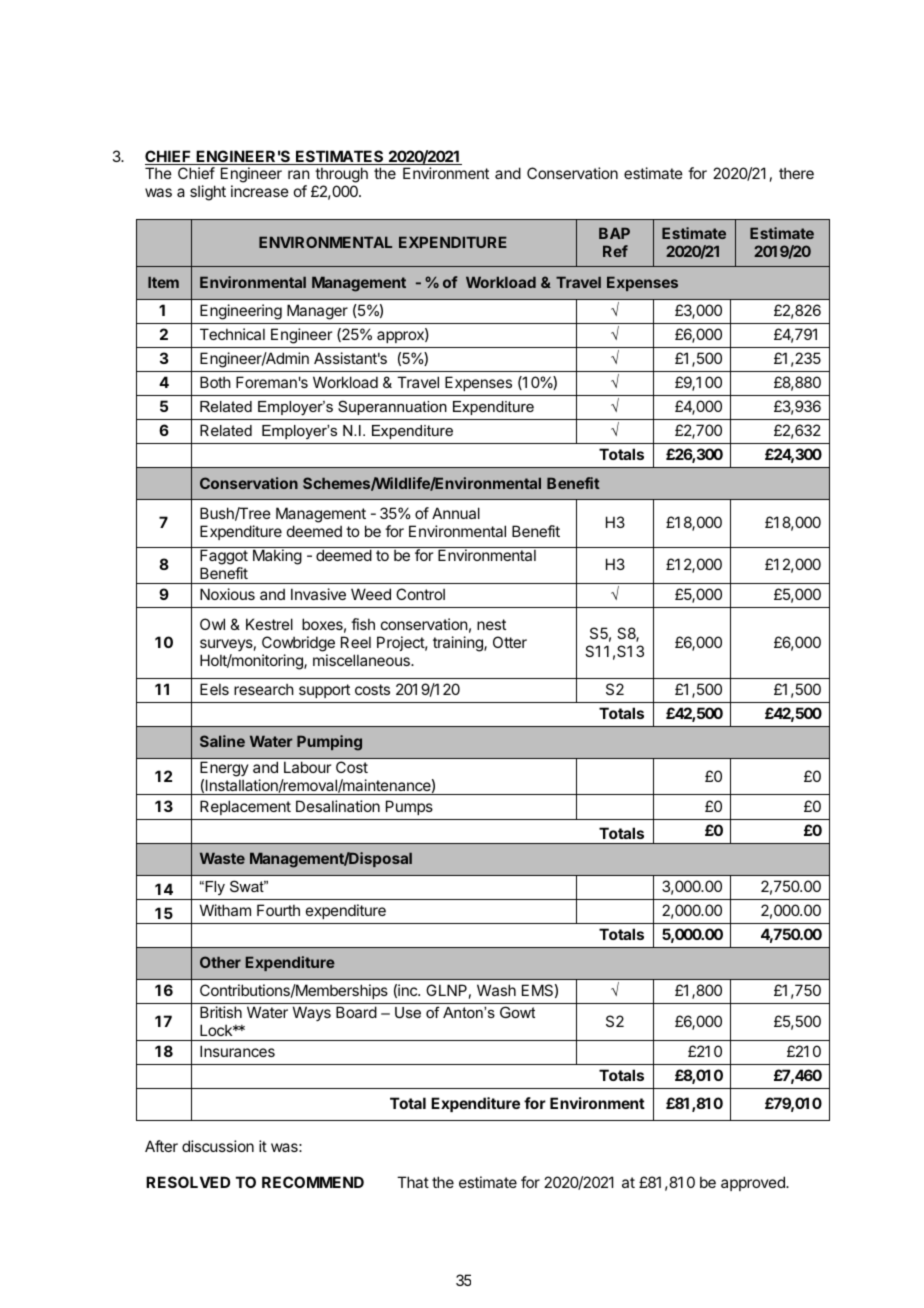 This document has height=1308, width=924. I want to click on BAP, so click(614, 233).
